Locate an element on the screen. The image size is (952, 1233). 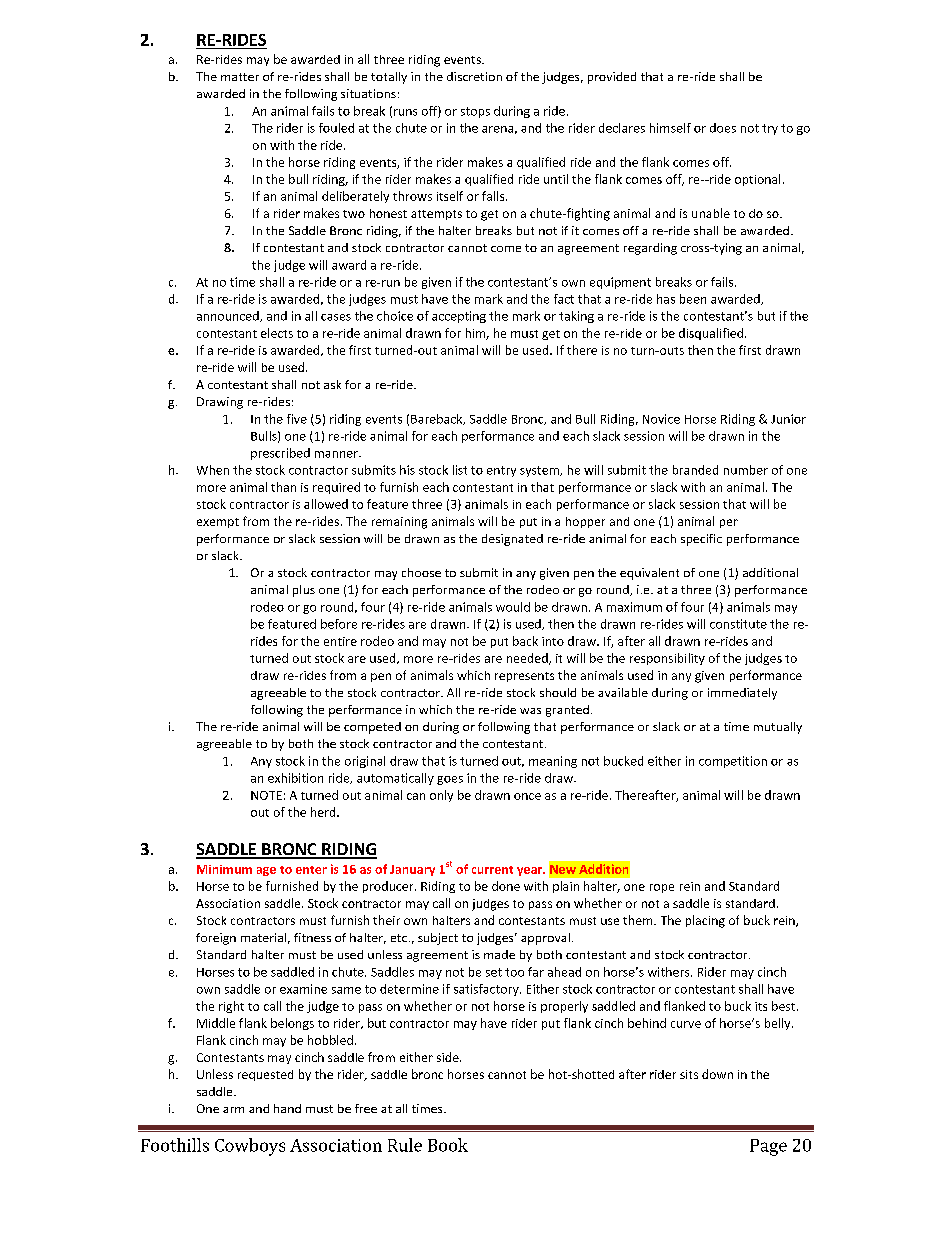
matter is located at coordinates (240, 77).
